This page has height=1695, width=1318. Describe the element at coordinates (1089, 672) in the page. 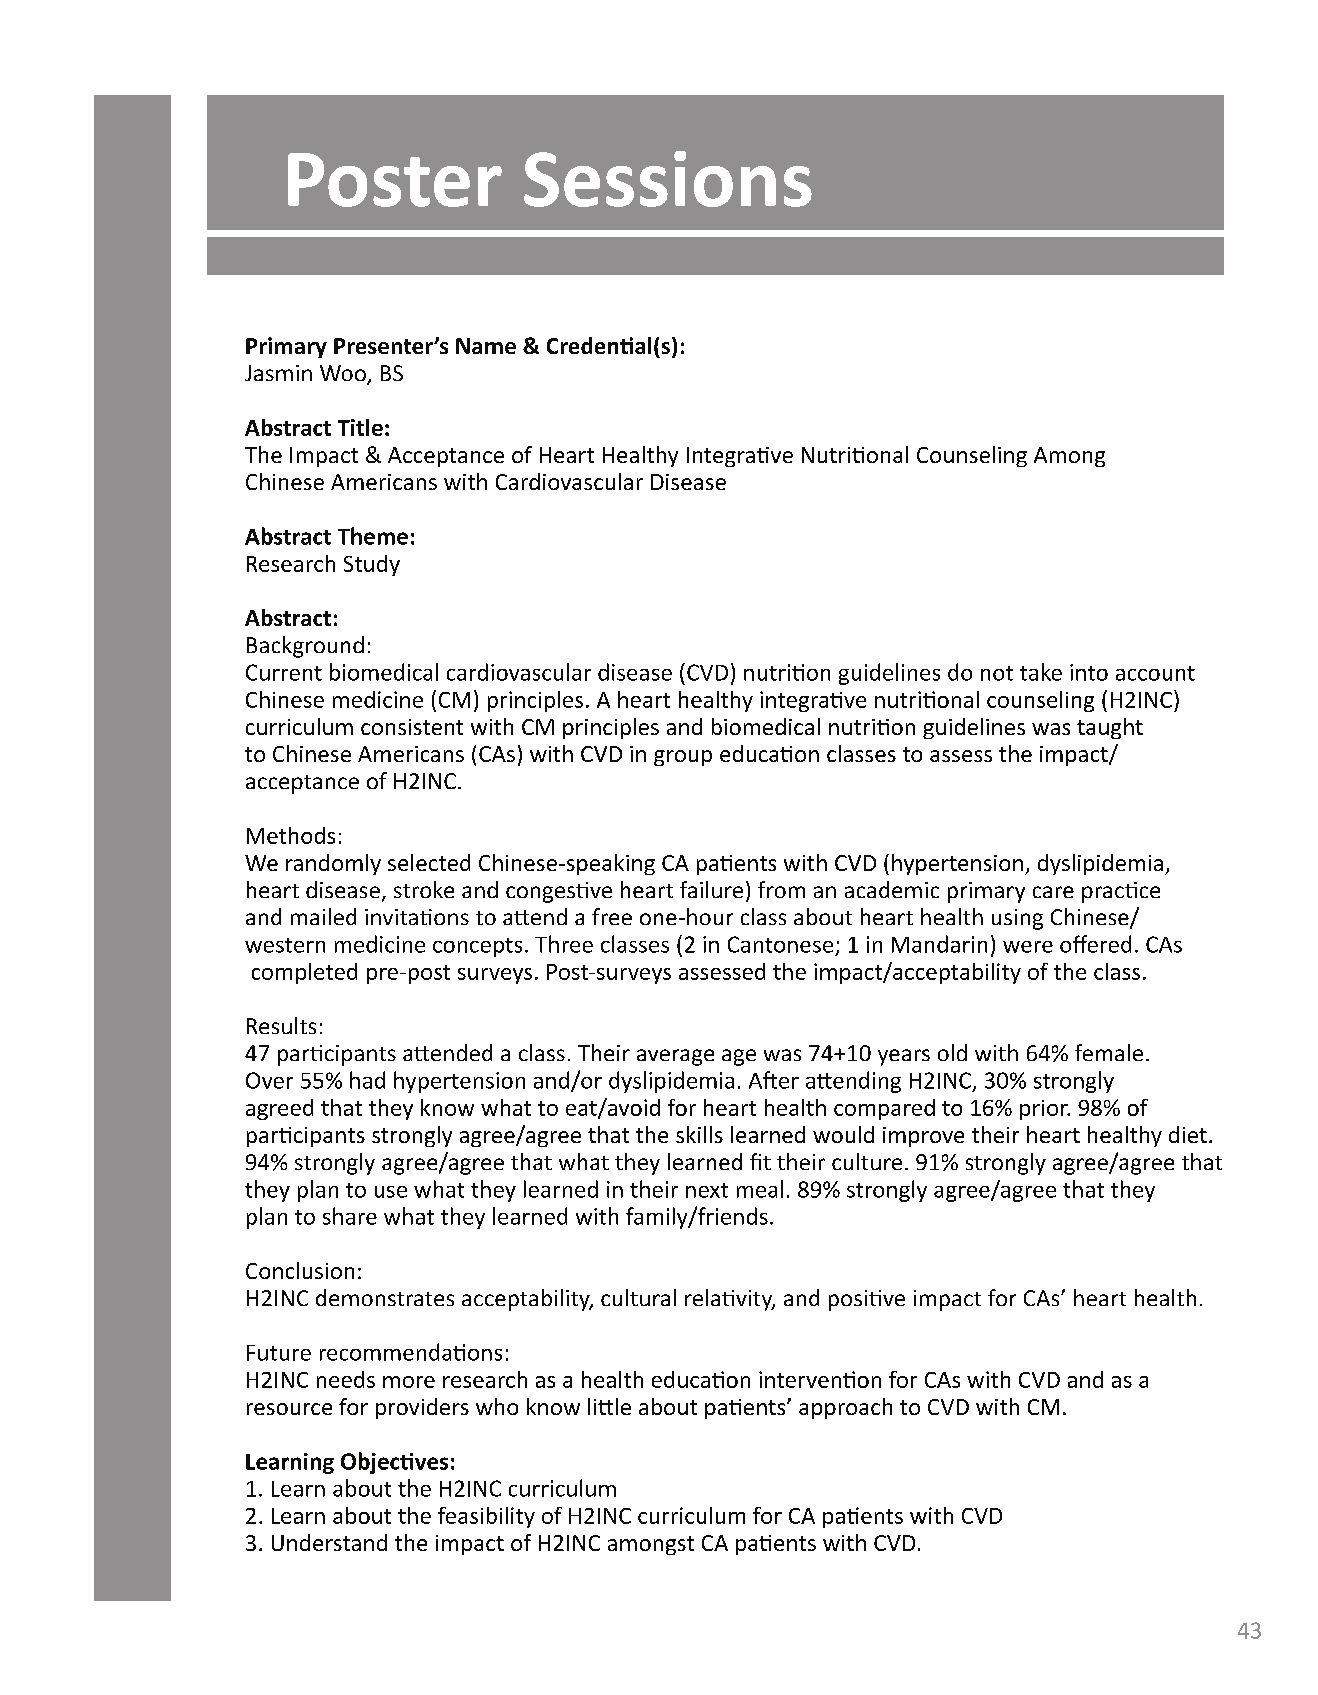

I see `into` at that location.
